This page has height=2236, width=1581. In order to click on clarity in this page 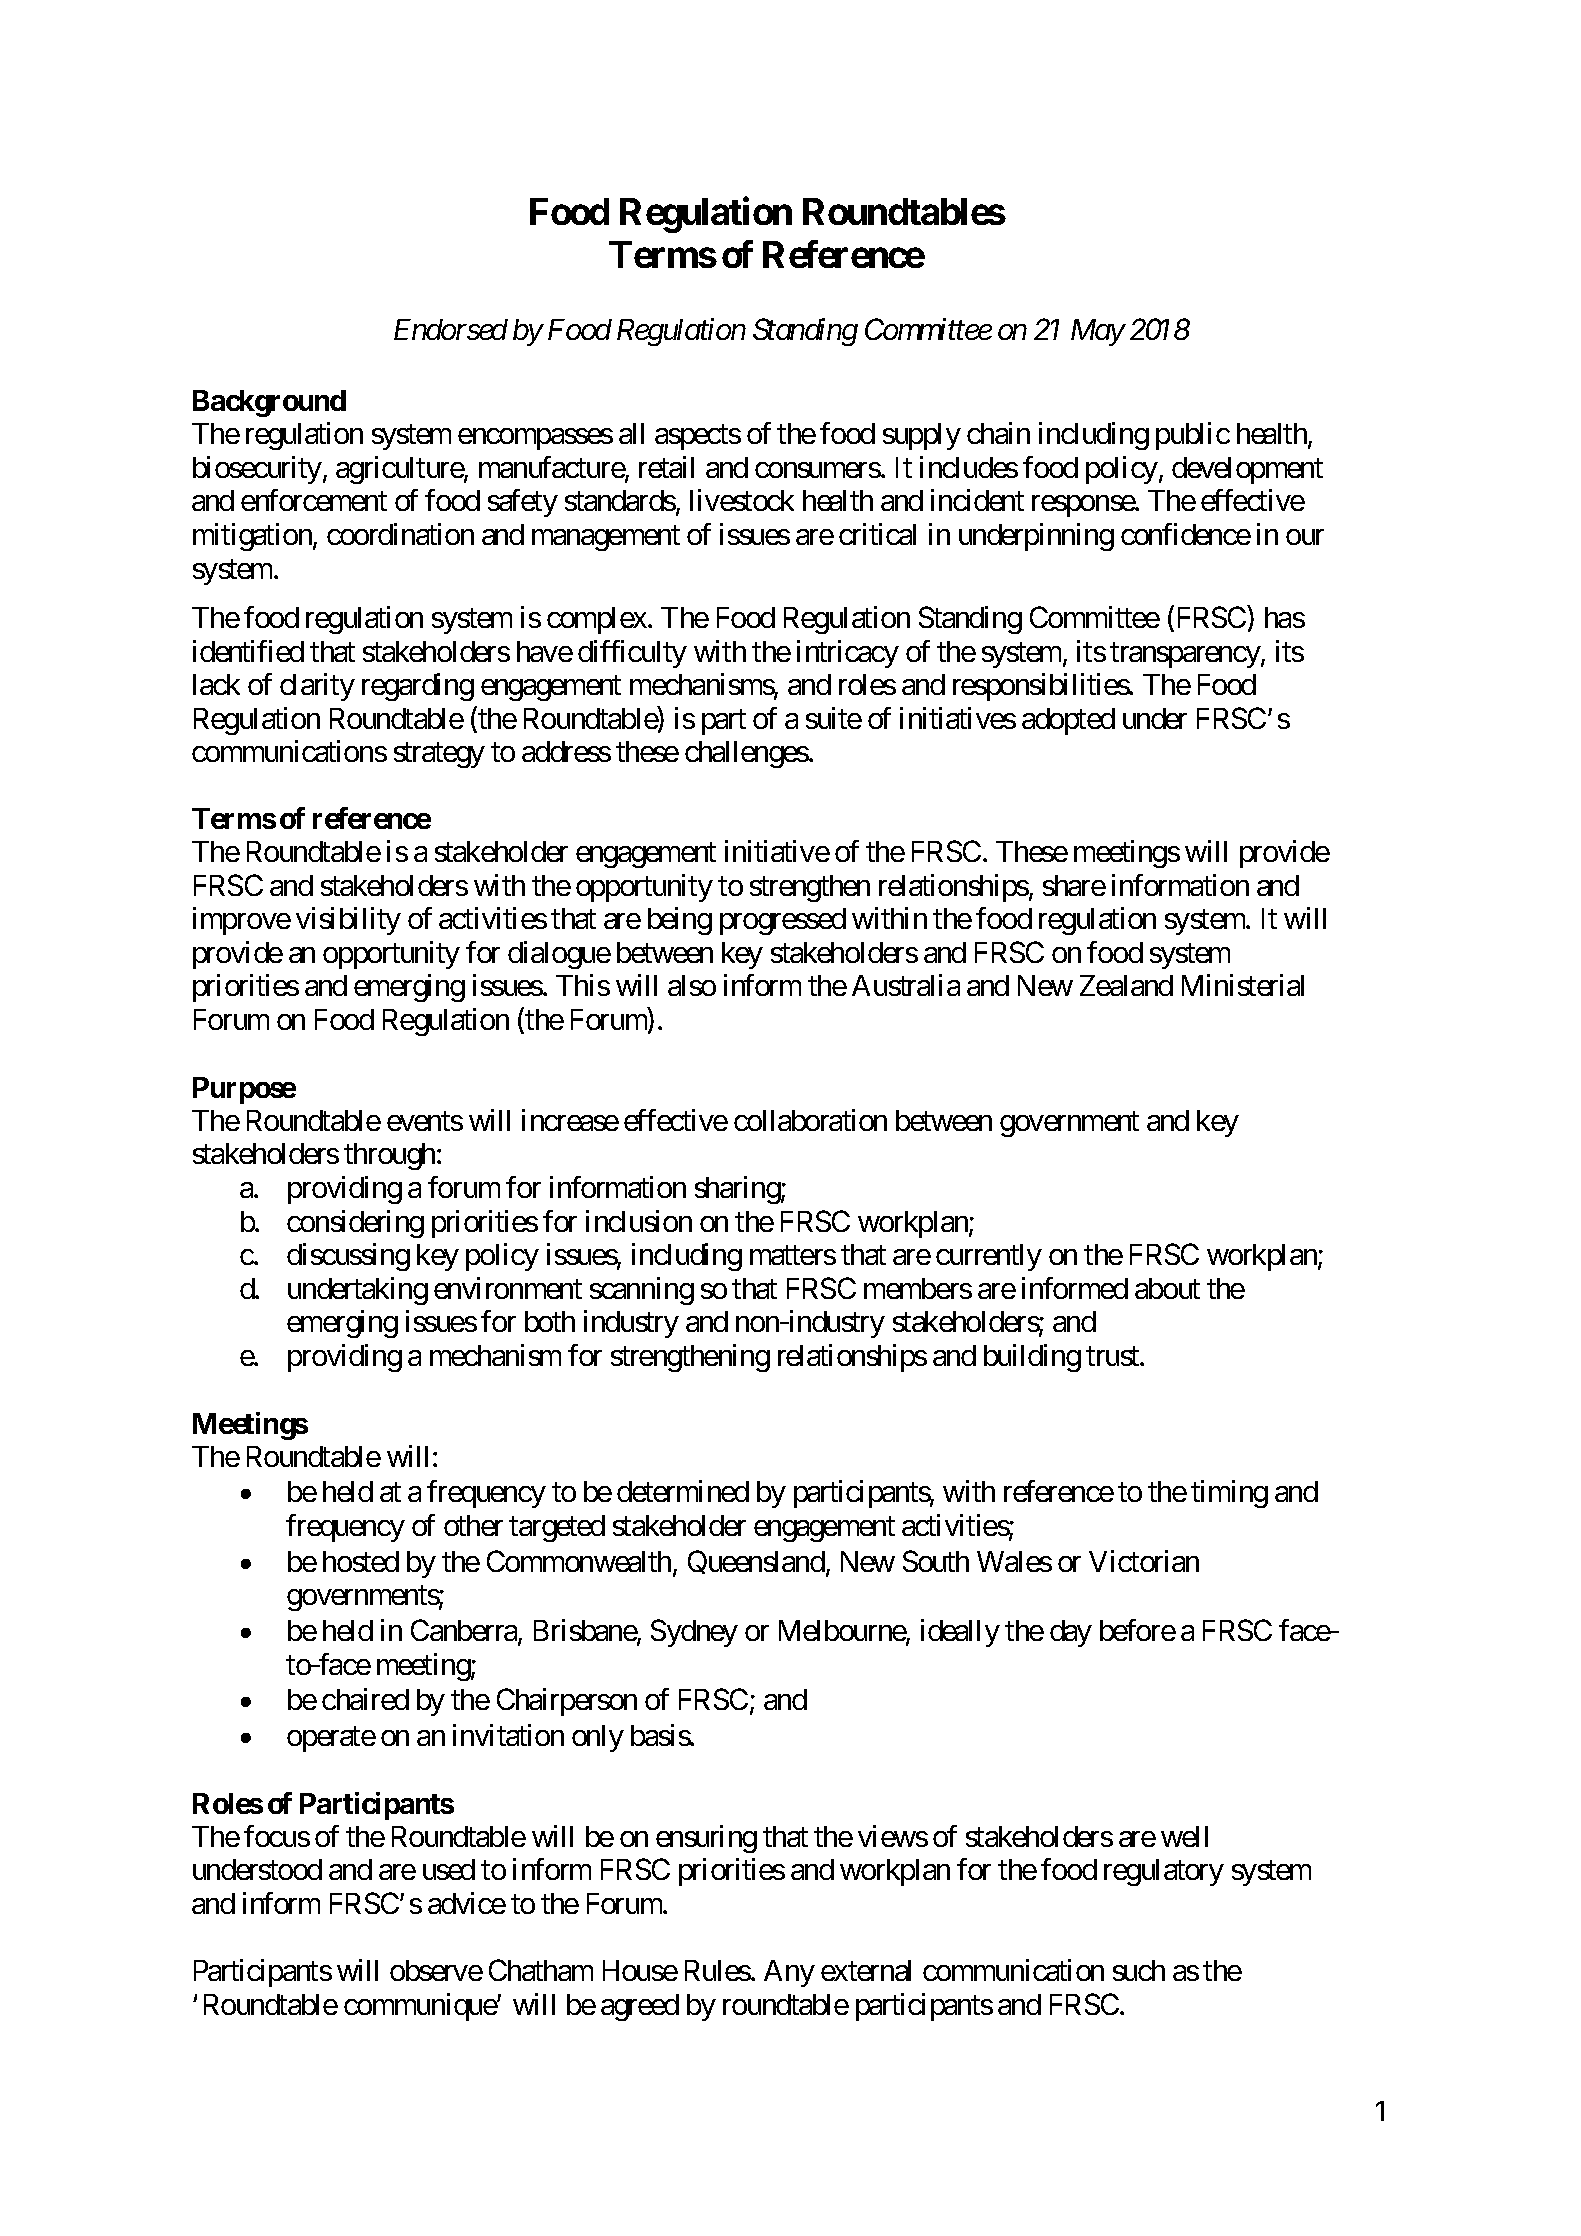, I will do `click(317, 687)`.
